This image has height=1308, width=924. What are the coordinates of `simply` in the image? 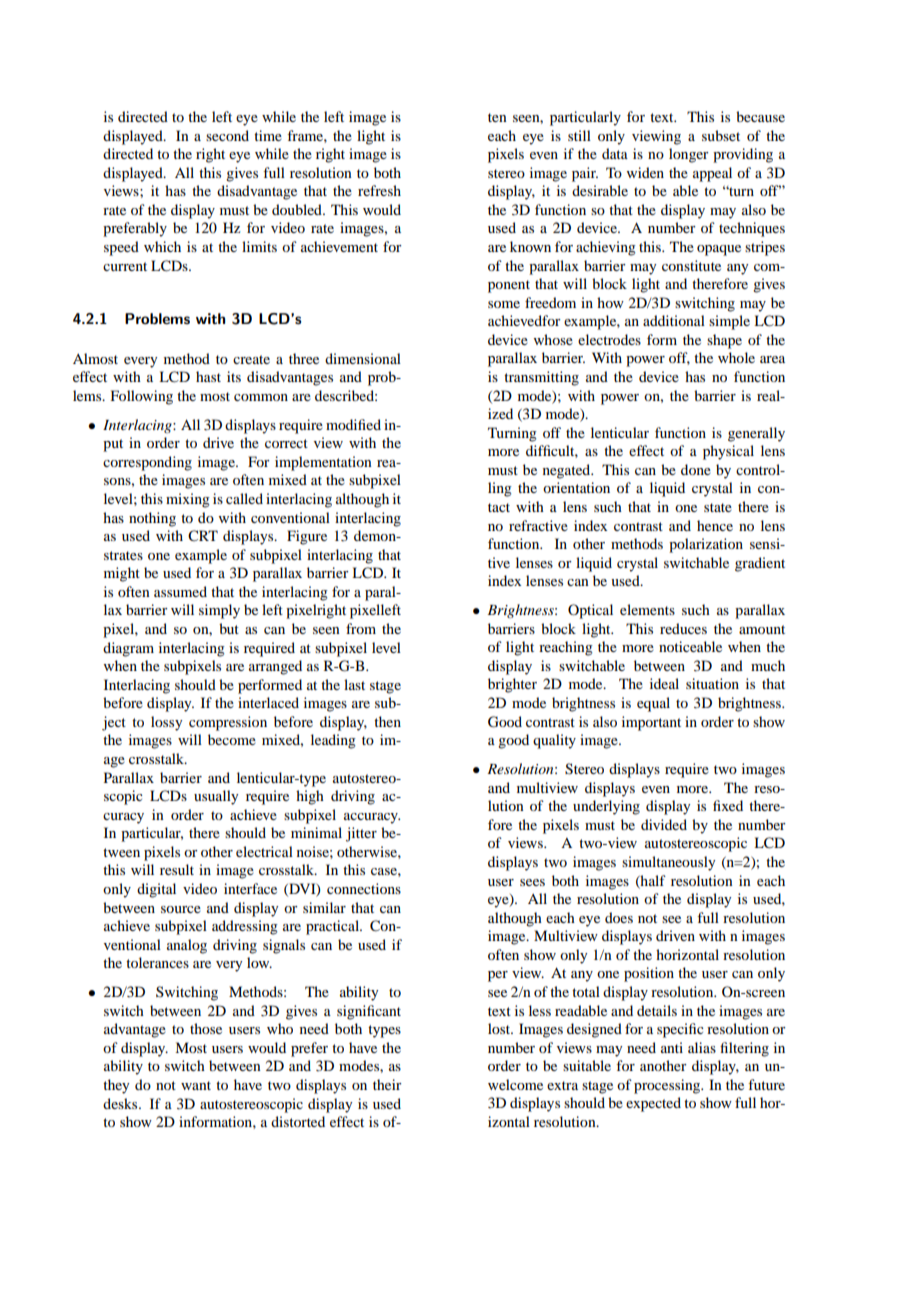 It's located at (219, 611).
